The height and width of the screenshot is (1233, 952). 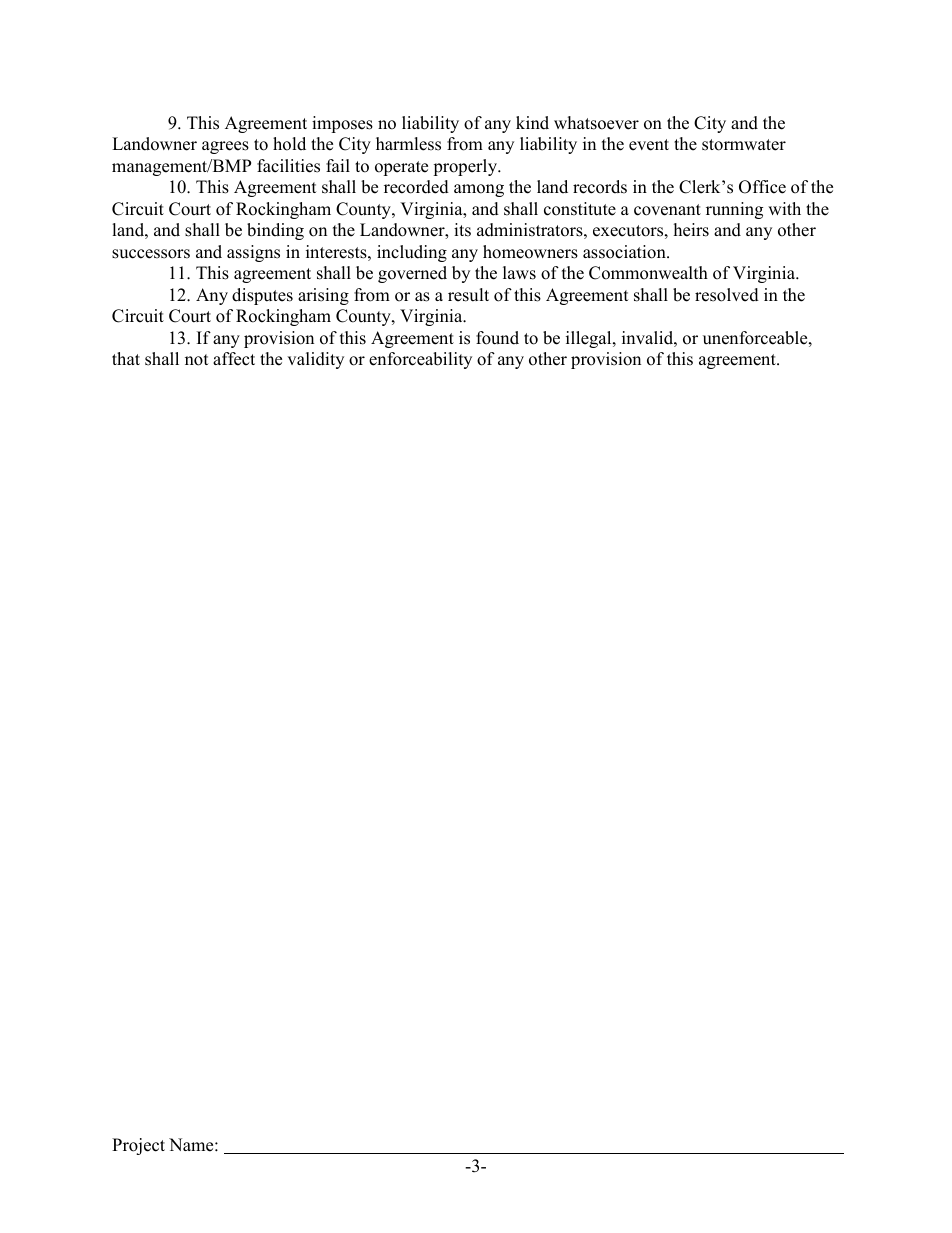 What do you see at coordinates (138, 1146) in the screenshot?
I see `Project` at bounding box center [138, 1146].
